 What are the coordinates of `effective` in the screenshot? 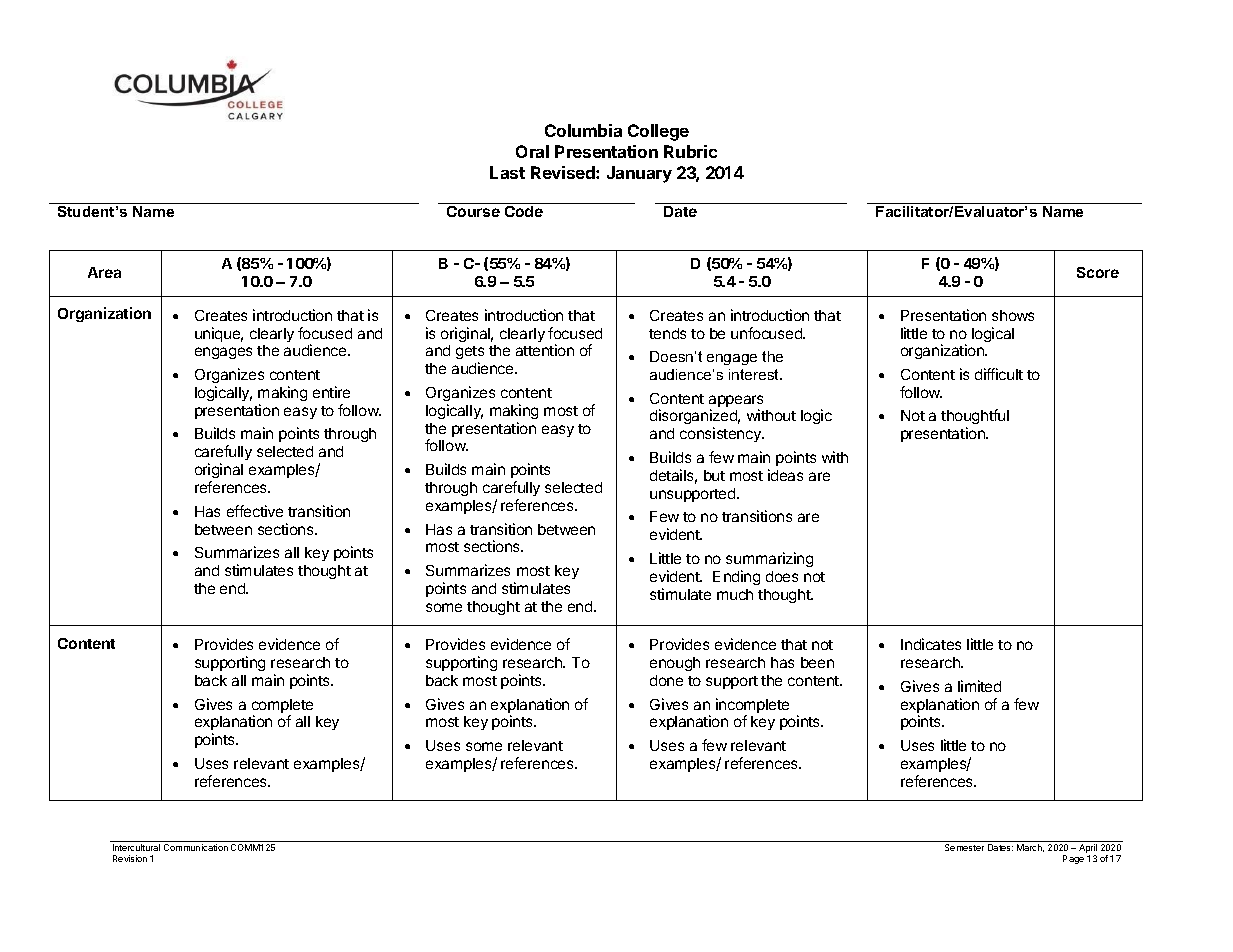 It's located at (255, 511).
